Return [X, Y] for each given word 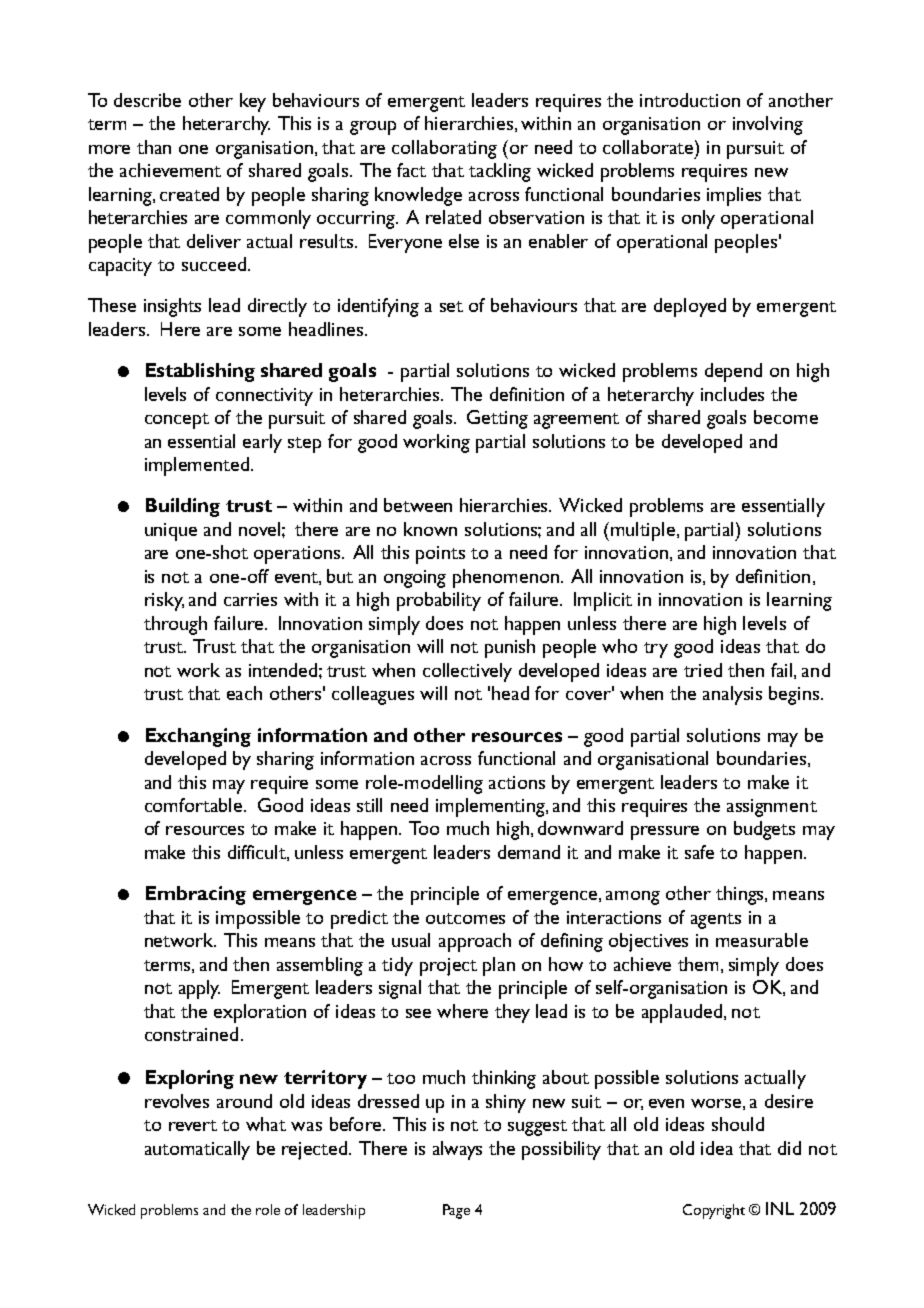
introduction [690, 100]
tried [703, 670]
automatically [197, 1150]
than [154, 147]
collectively [467, 672]
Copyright [714, 1211]
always [457, 1150]
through [175, 625]
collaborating [444, 149]
